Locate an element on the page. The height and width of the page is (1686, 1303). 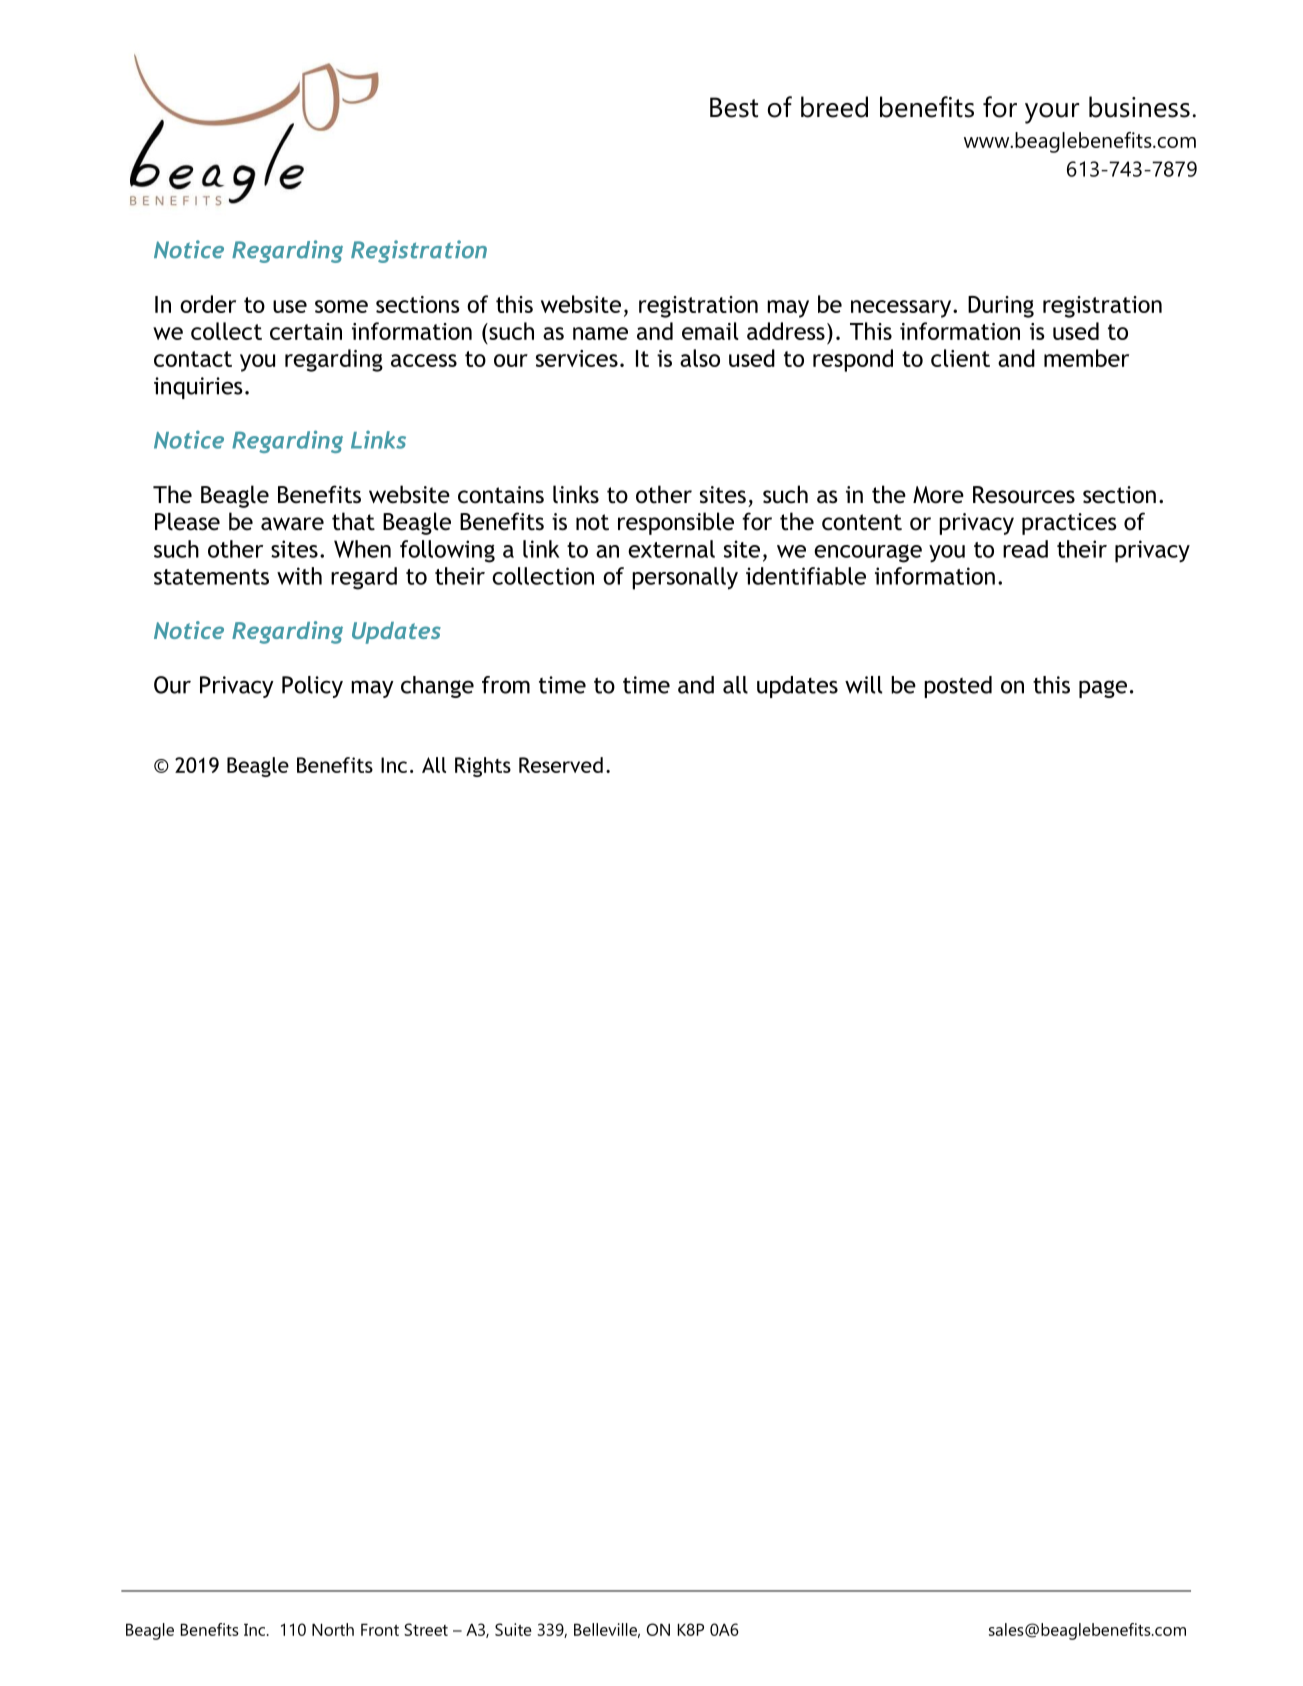
with is located at coordinates (299, 576).
